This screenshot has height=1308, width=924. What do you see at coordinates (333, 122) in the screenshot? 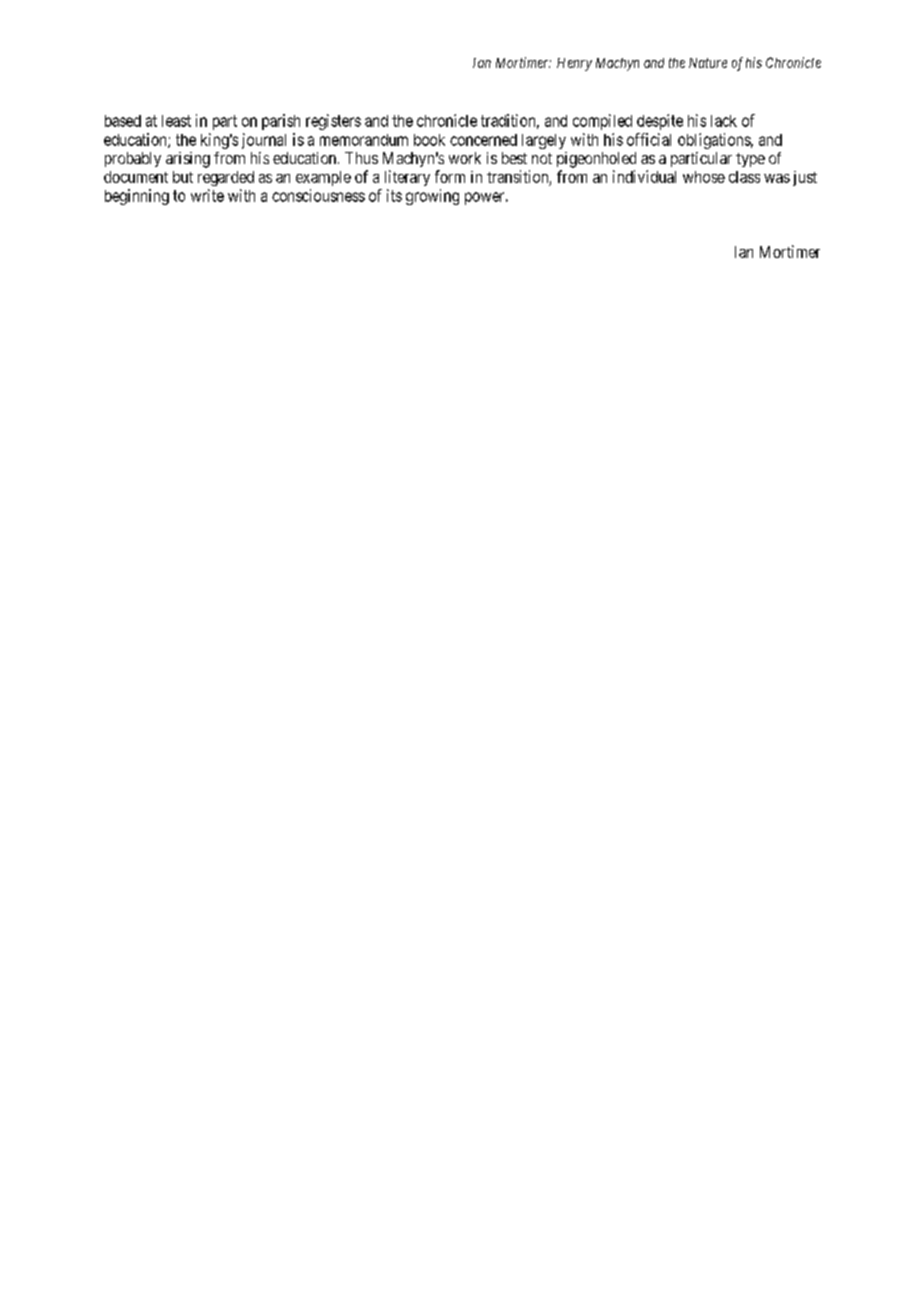
I see `registers` at bounding box center [333, 122].
